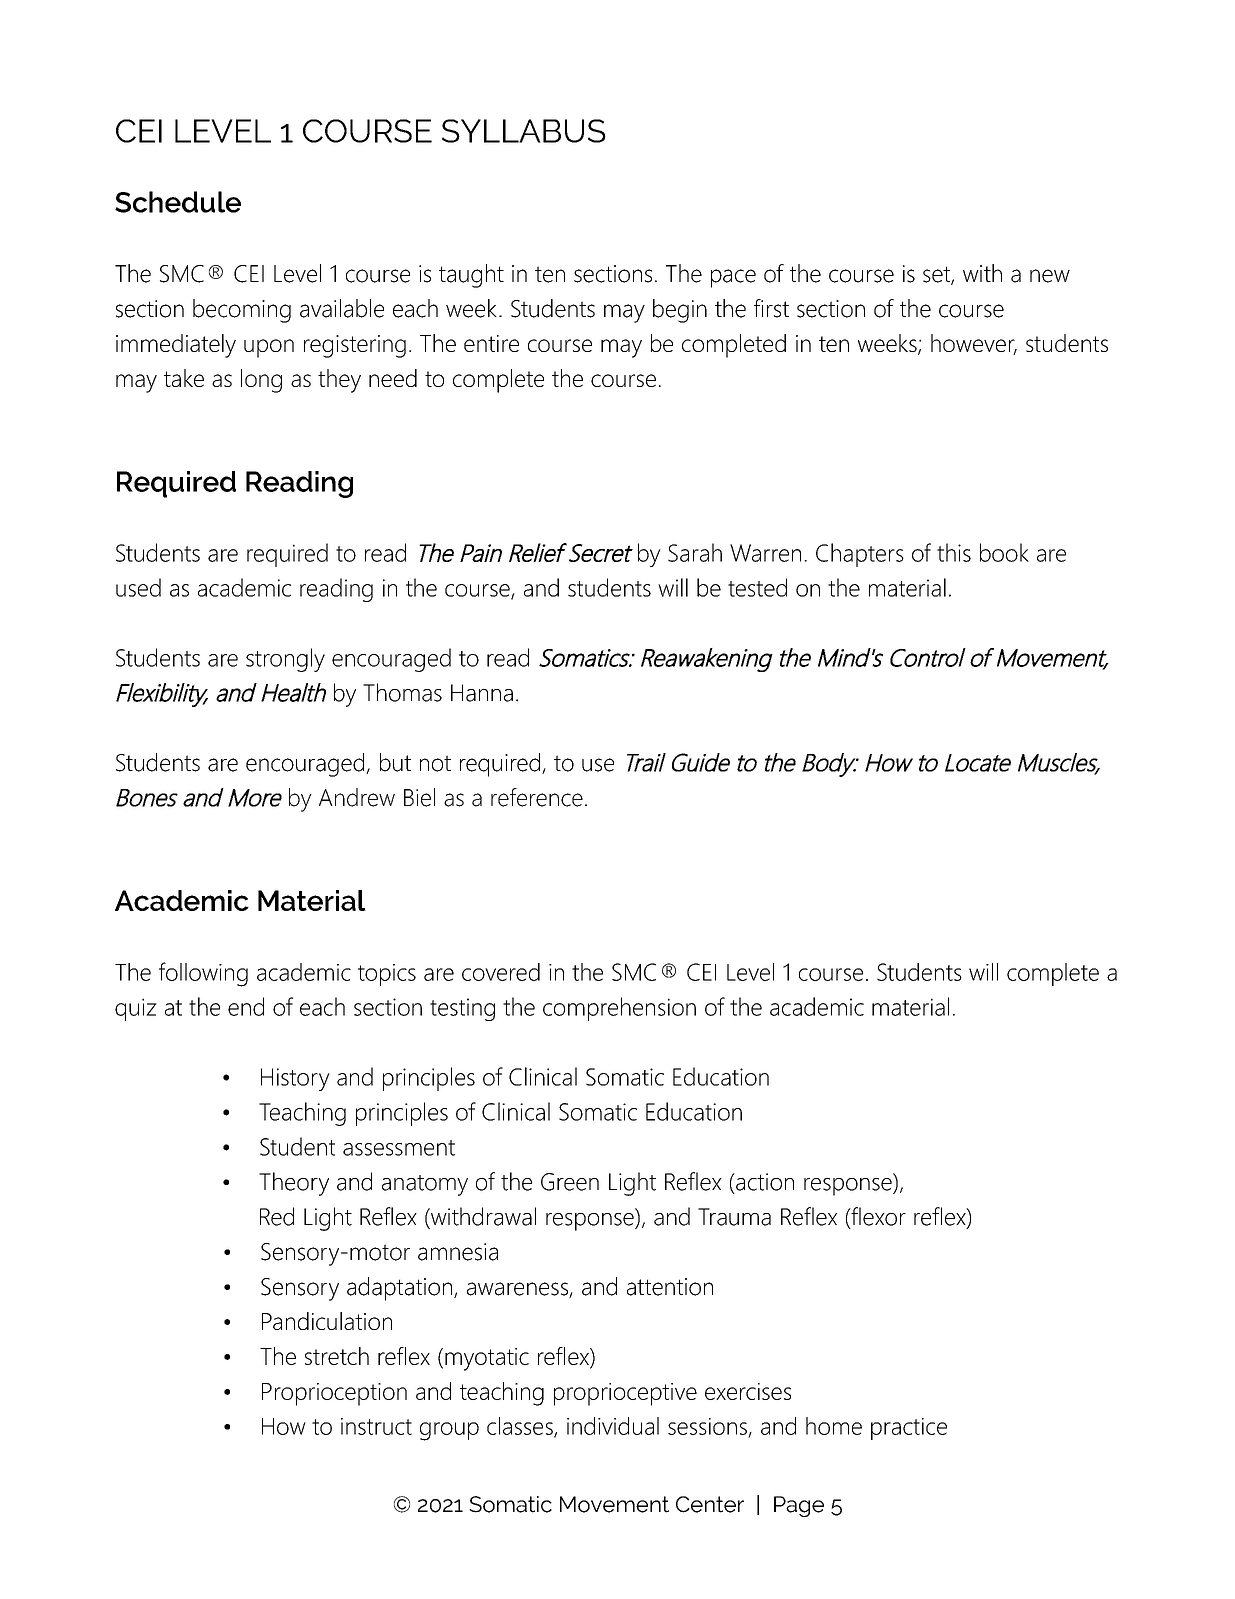 The width and height of the document is (1235, 1599). I want to click on Andrew, so click(357, 797).
